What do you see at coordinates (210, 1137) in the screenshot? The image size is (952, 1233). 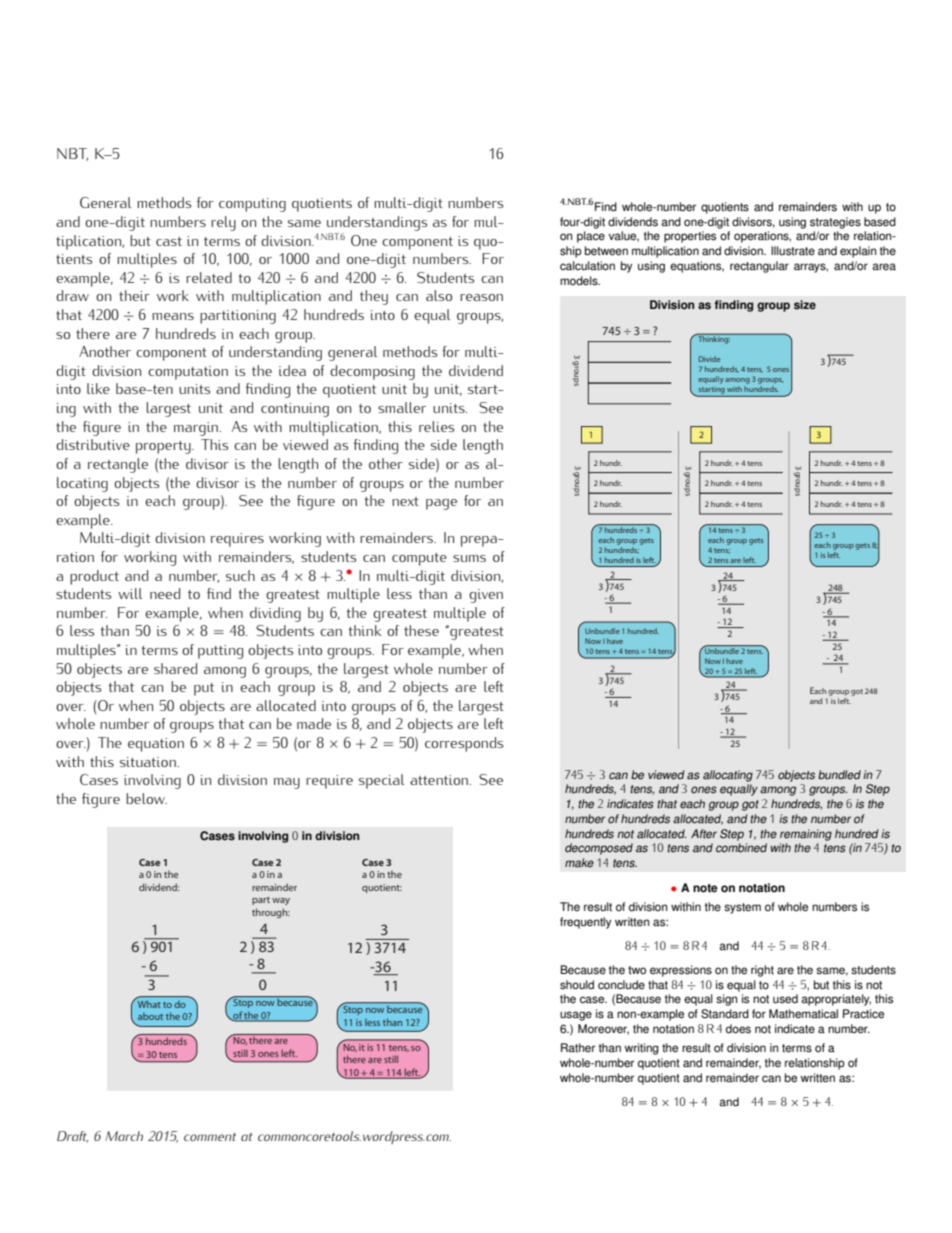 I see `comment` at bounding box center [210, 1137].
